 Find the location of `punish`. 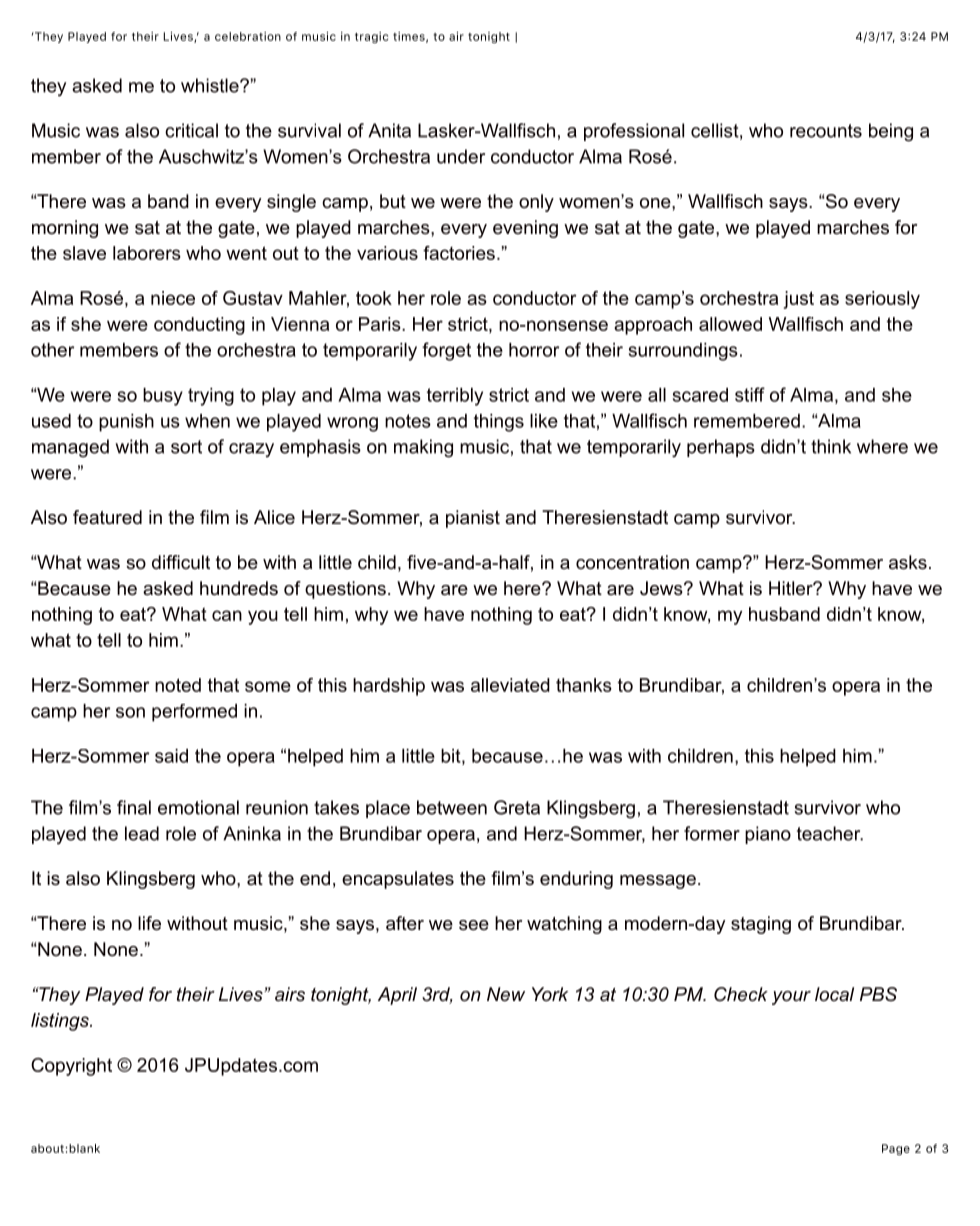

punish is located at coordinates (126, 423).
